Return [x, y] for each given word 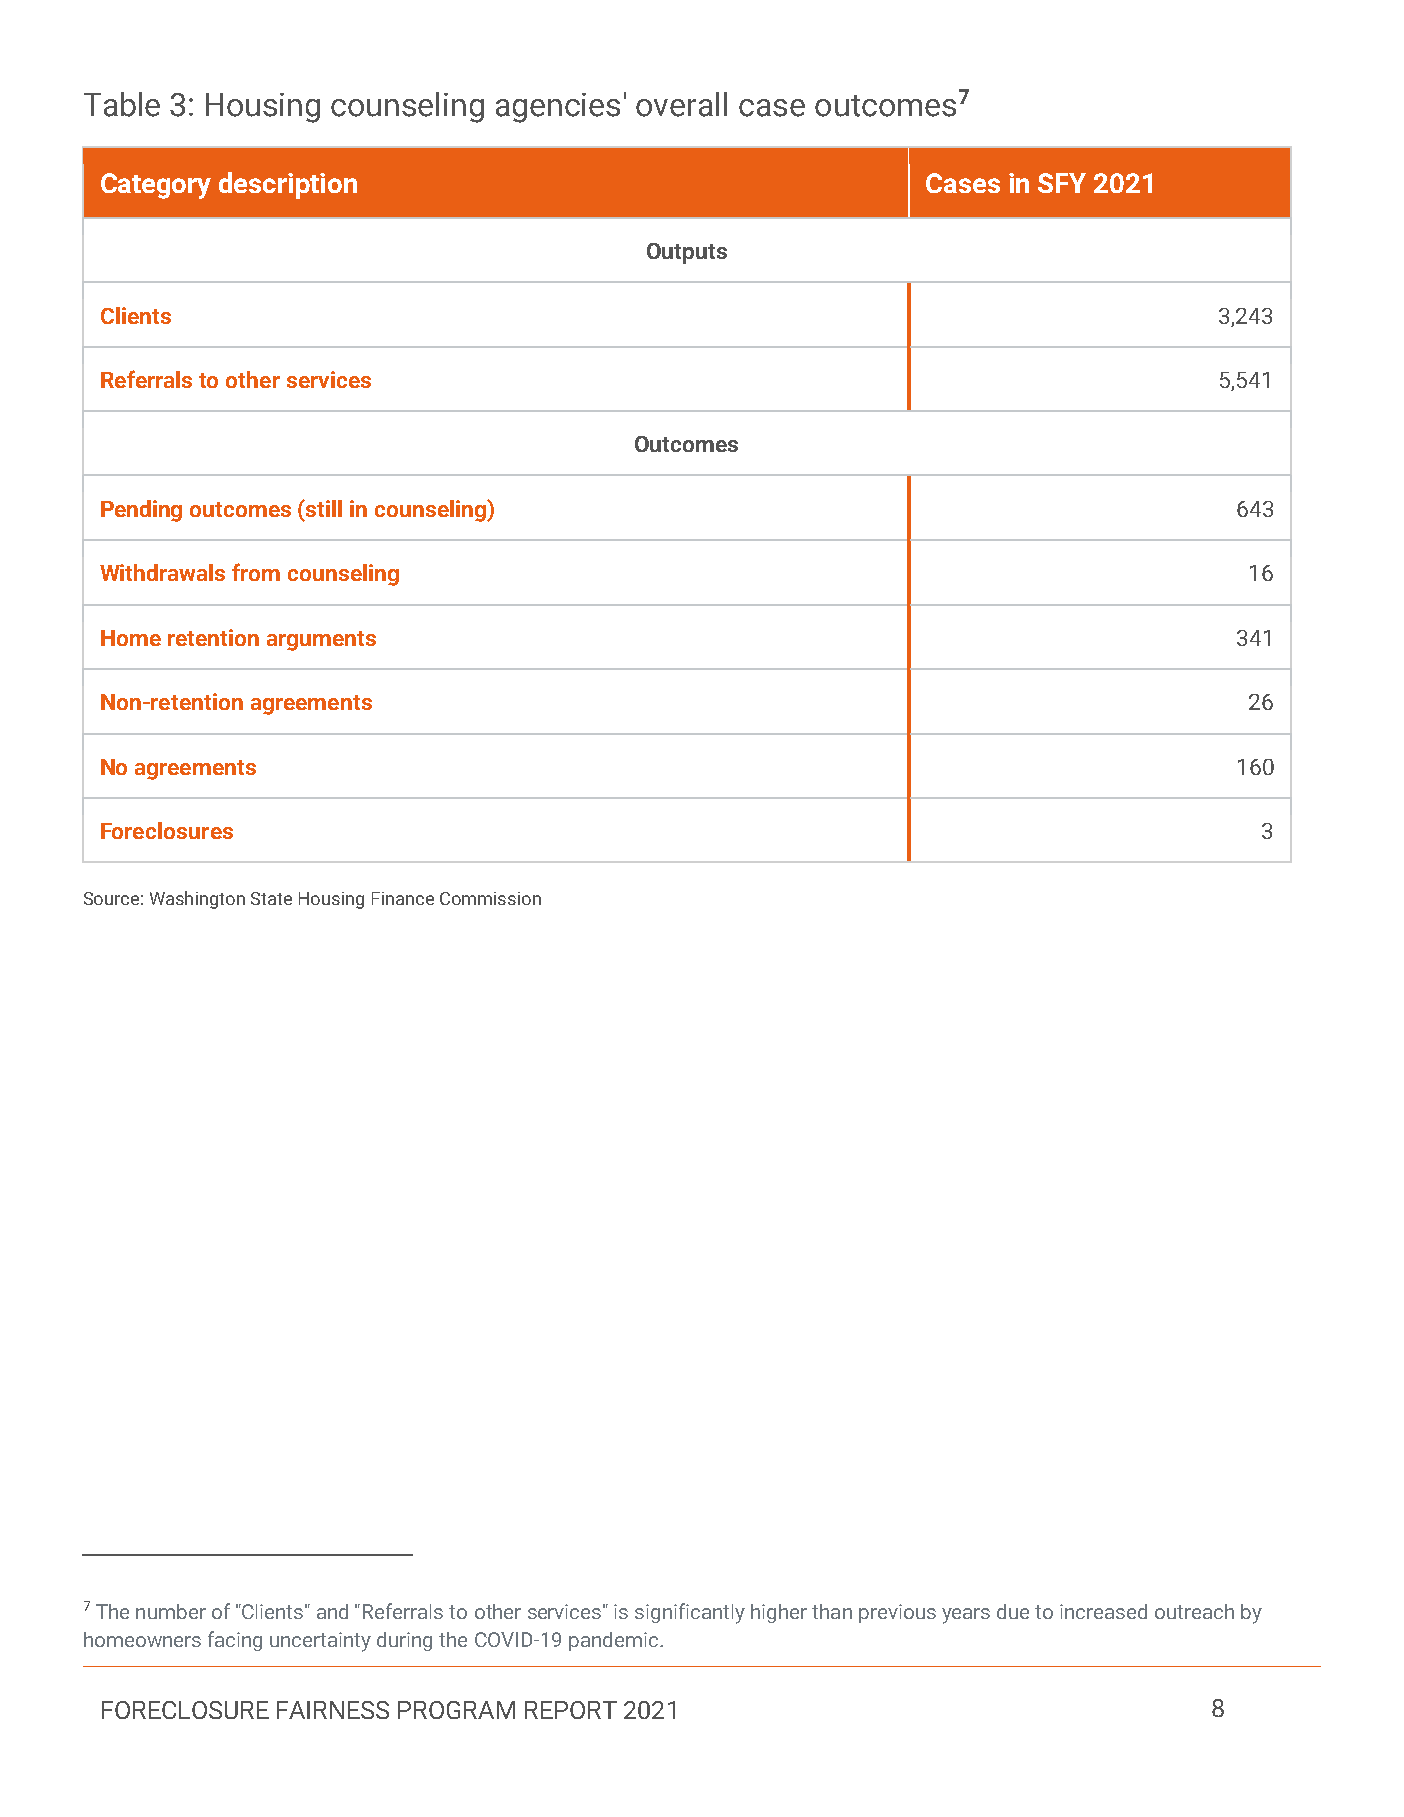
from [256, 572]
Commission [490, 898]
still [323, 508]
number [171, 1611]
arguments [321, 641]
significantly [690, 1613]
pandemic [615, 1641]
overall [681, 104]
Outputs [687, 253]
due [1013, 1611]
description [288, 185]
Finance [403, 898]
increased [1103, 1611]
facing [235, 1641]
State [271, 898]
